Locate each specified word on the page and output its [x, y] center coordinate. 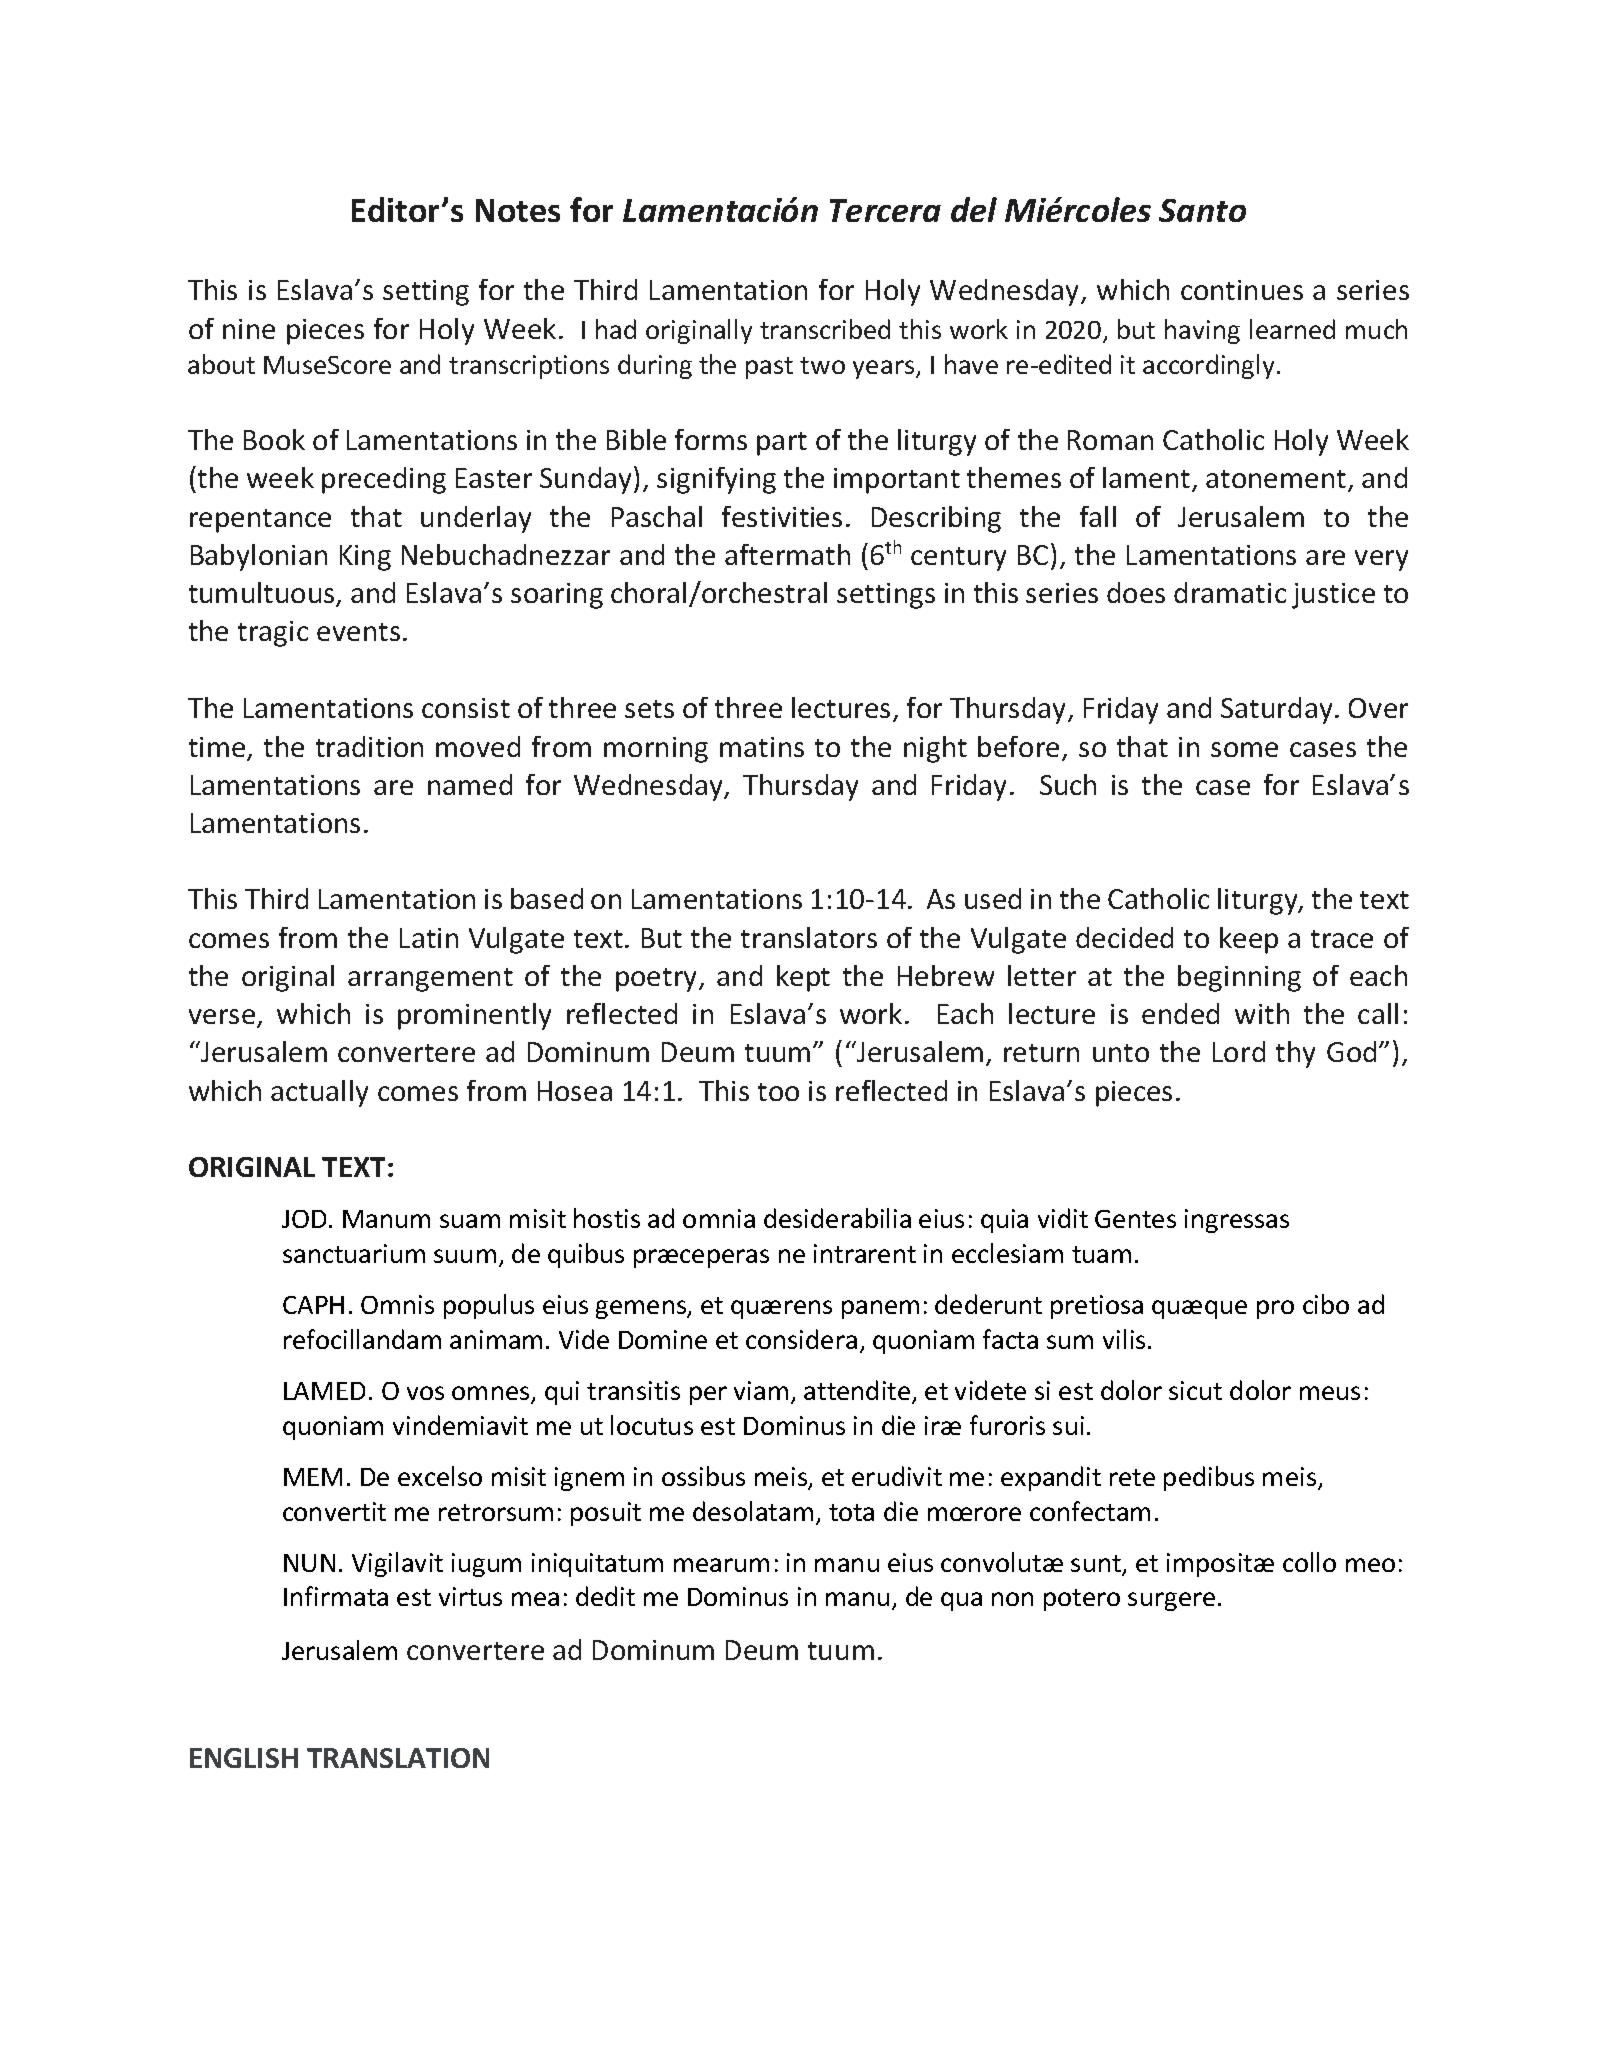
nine [249, 329]
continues [1242, 290]
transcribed [825, 329]
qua [961, 1601]
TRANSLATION [398, 1758]
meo [1370, 1565]
